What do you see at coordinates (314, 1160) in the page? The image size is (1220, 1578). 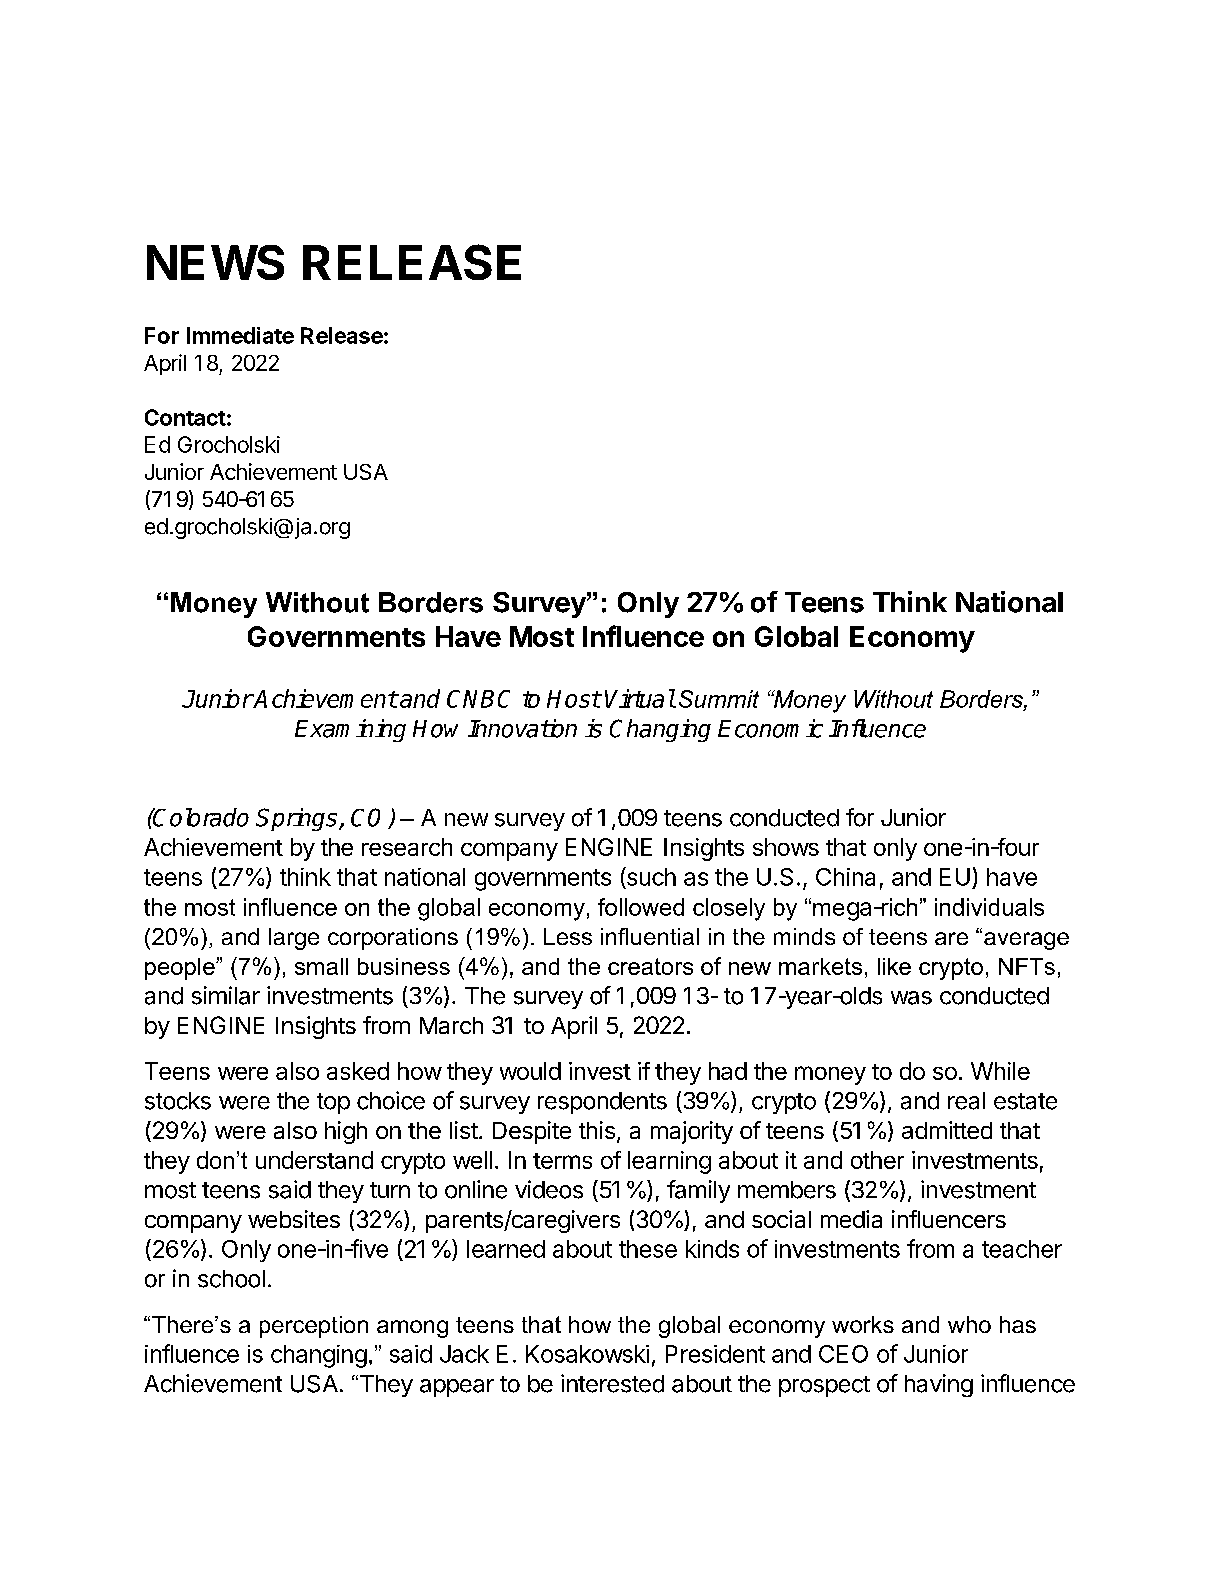 I see `understand` at bounding box center [314, 1160].
